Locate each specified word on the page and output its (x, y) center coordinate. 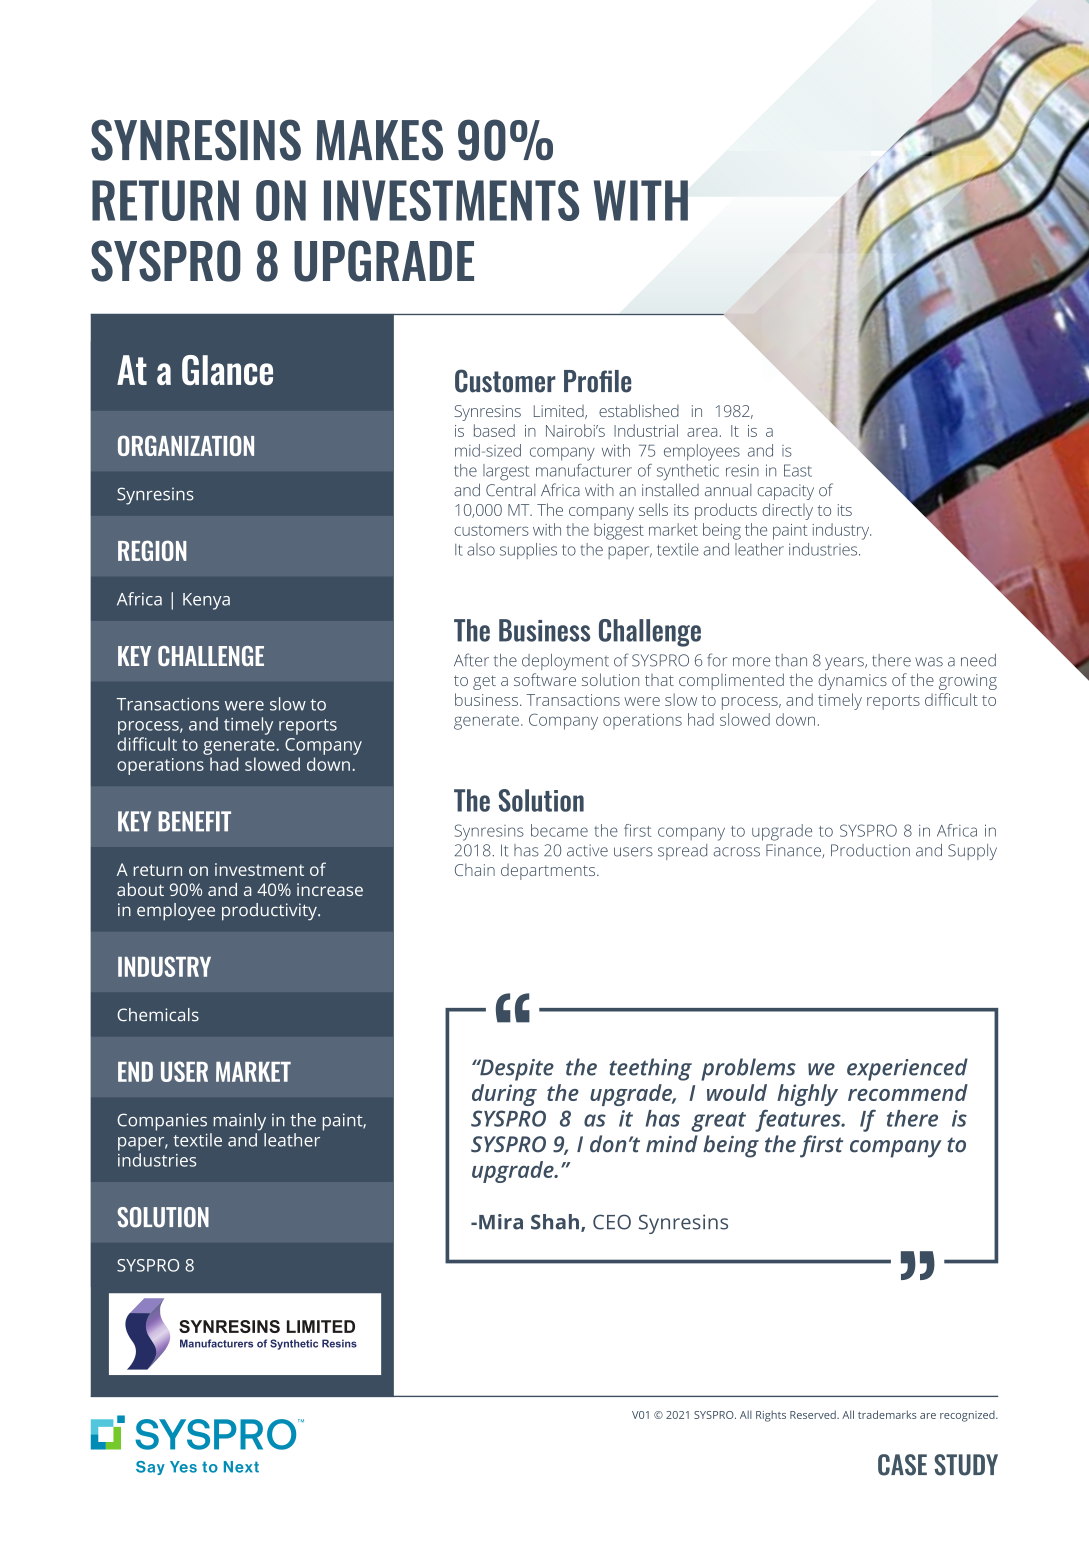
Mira (501, 1222)
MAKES (379, 140)
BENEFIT (194, 821)
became (559, 830)
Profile (597, 381)
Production (870, 850)
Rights (771, 1416)
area (702, 432)
